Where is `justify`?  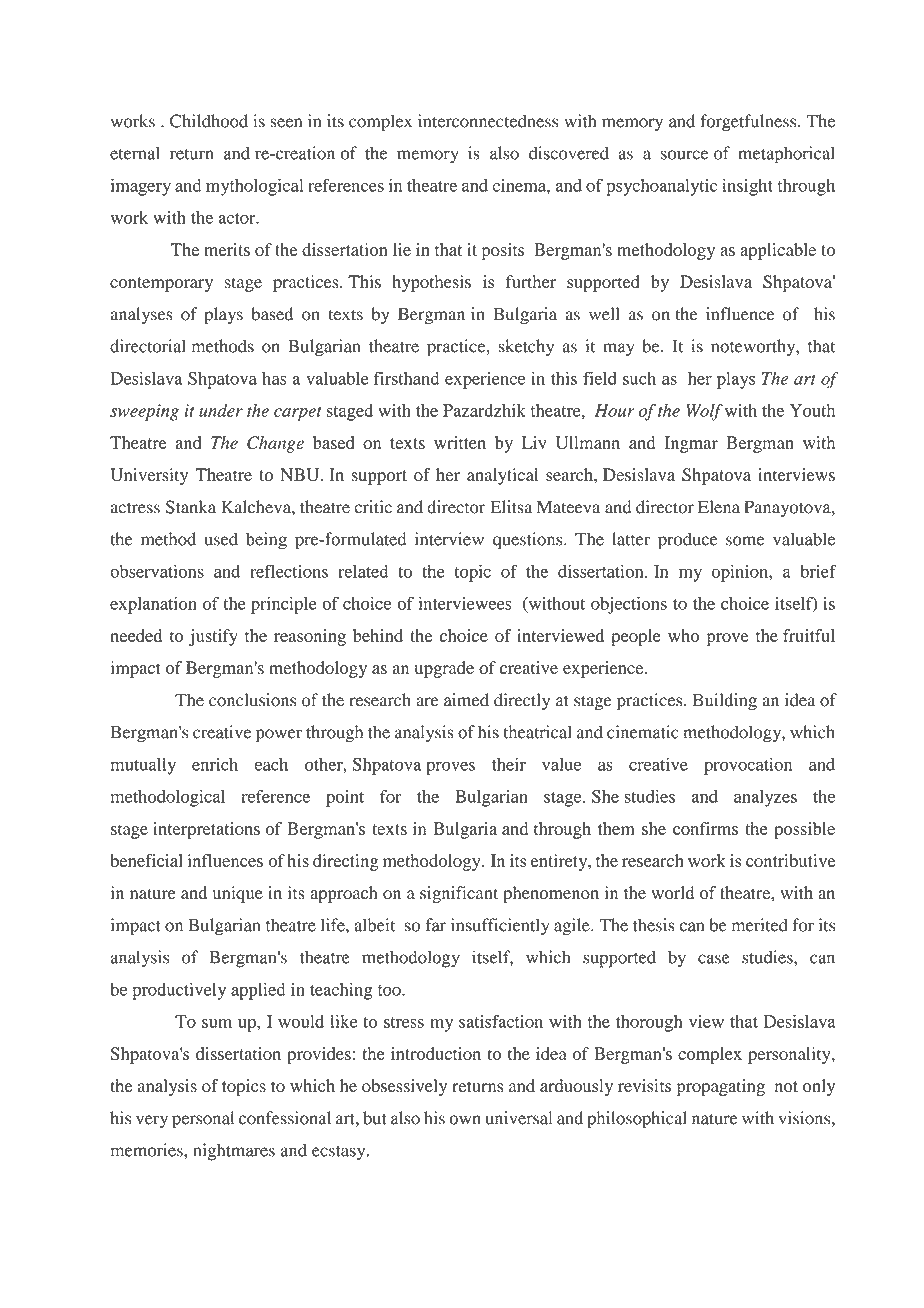 justify is located at coordinates (213, 637).
